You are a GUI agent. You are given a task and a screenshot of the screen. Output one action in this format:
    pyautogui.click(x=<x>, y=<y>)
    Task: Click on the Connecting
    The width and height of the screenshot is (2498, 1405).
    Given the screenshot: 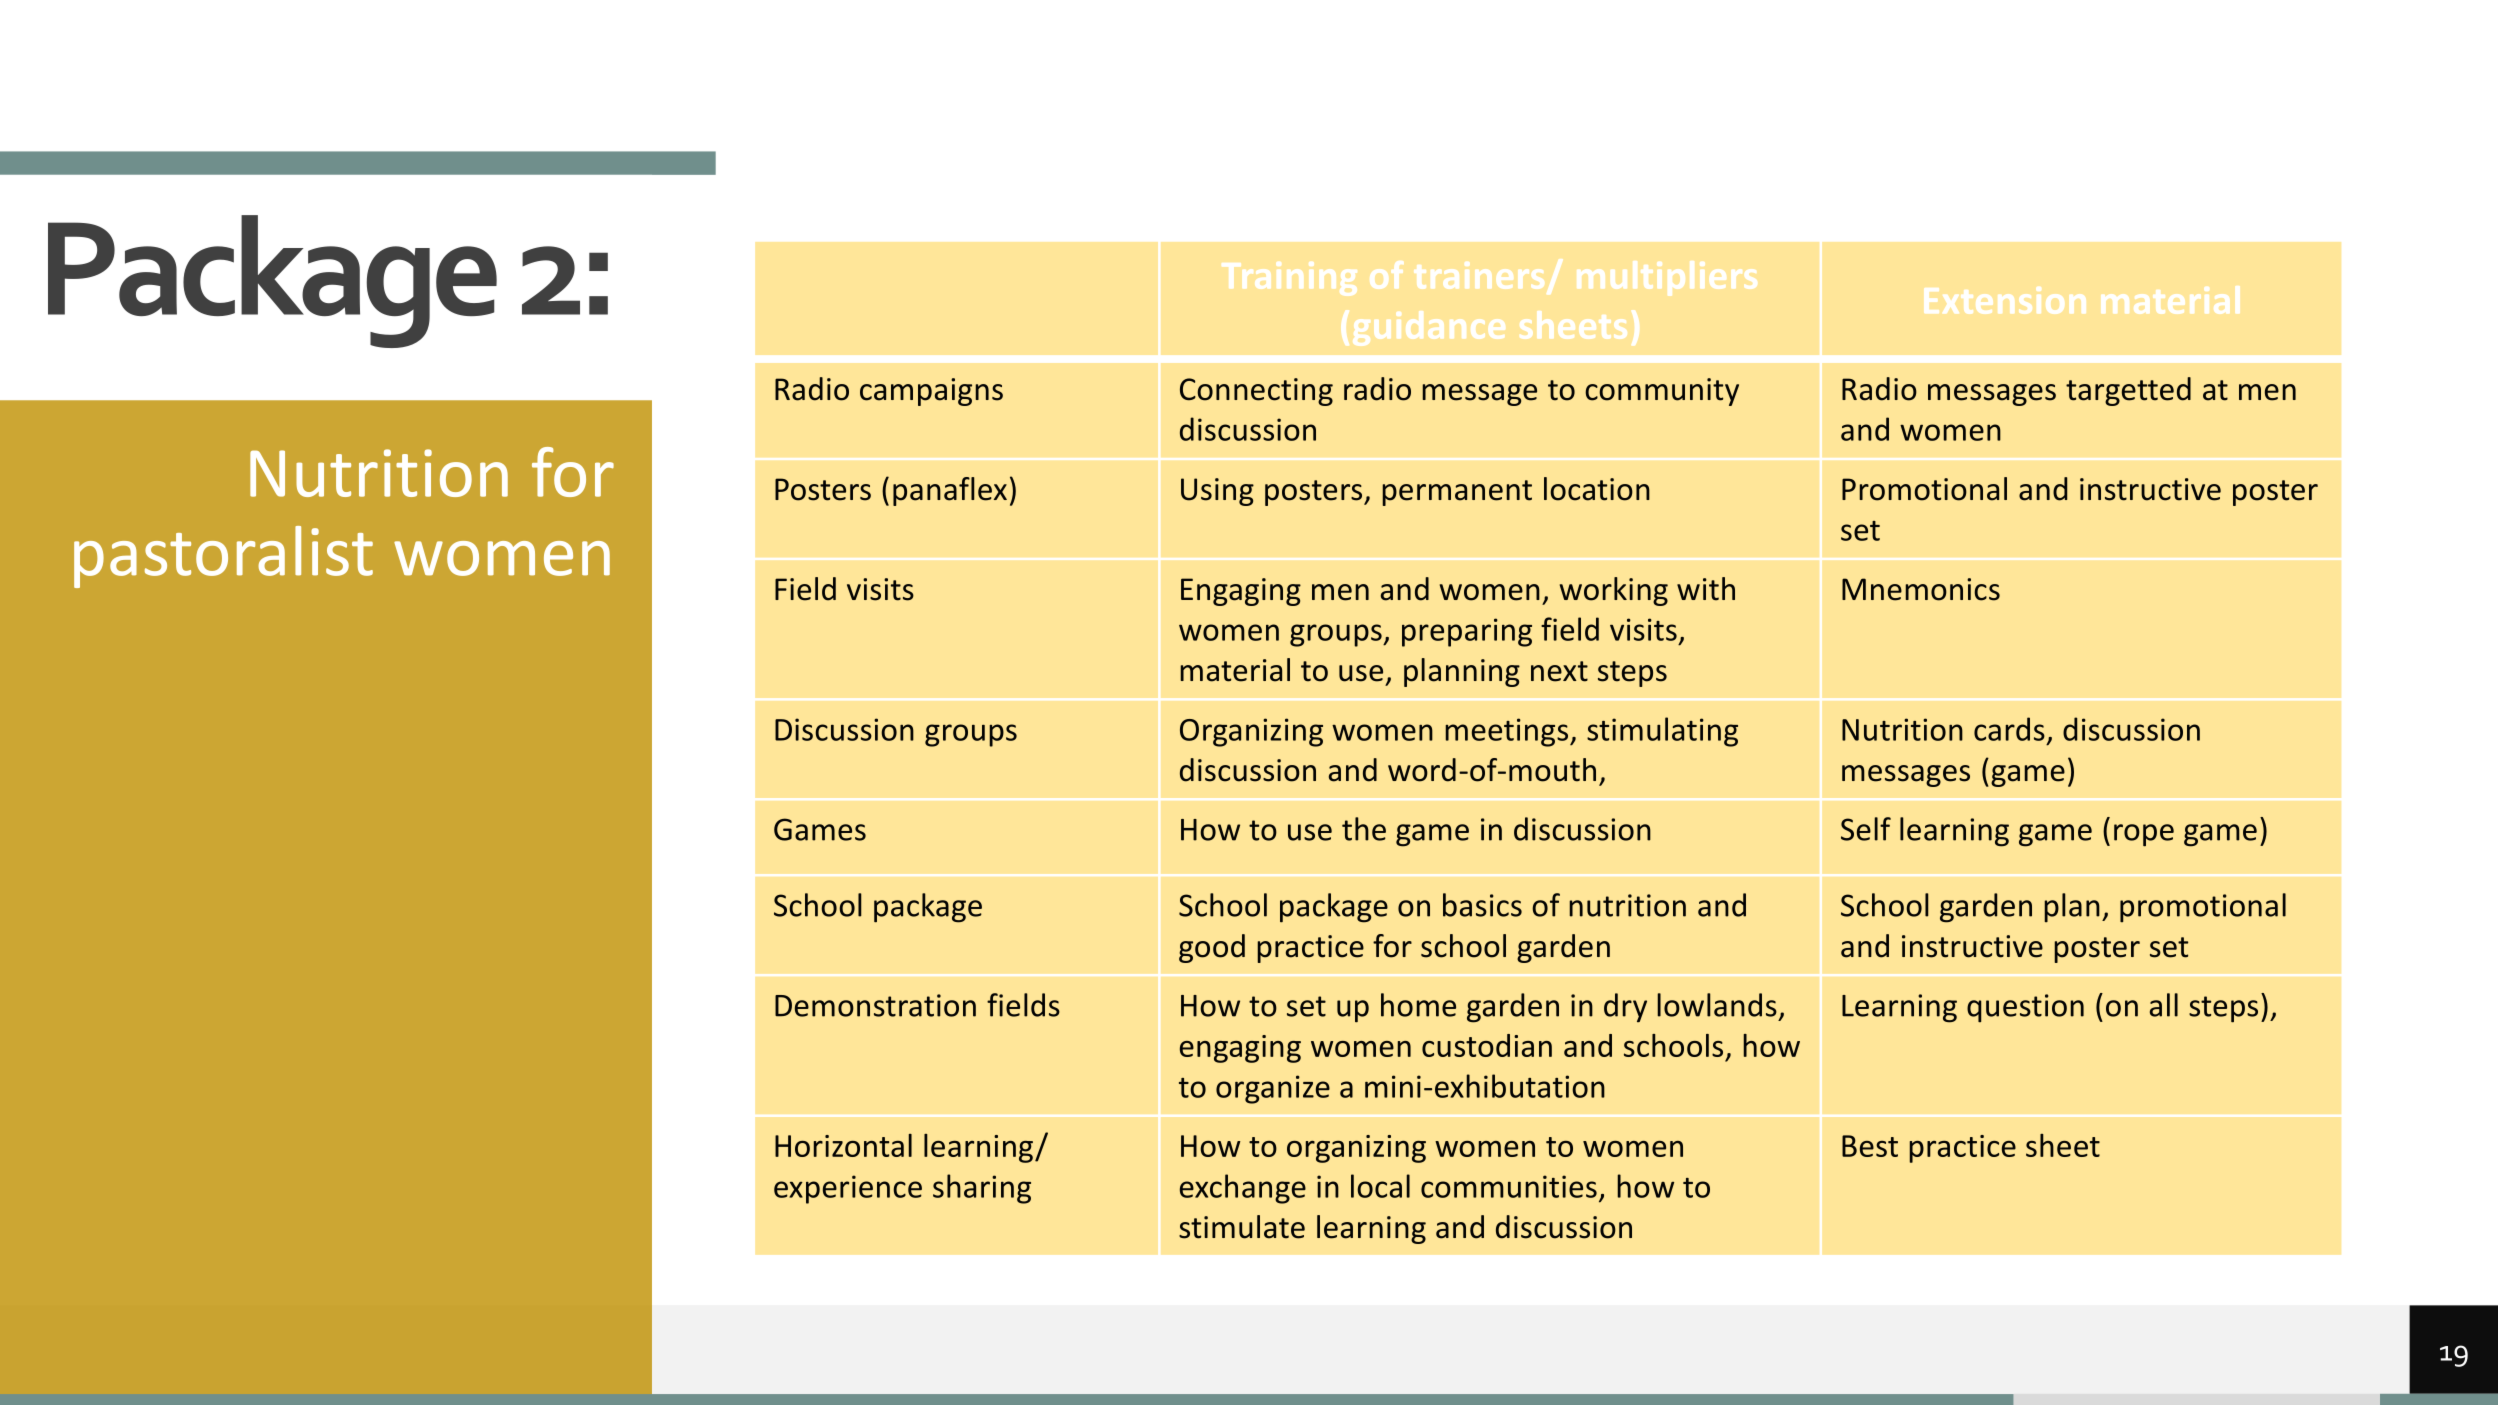 What is the action you would take?
    pyautogui.click(x=1256, y=392)
